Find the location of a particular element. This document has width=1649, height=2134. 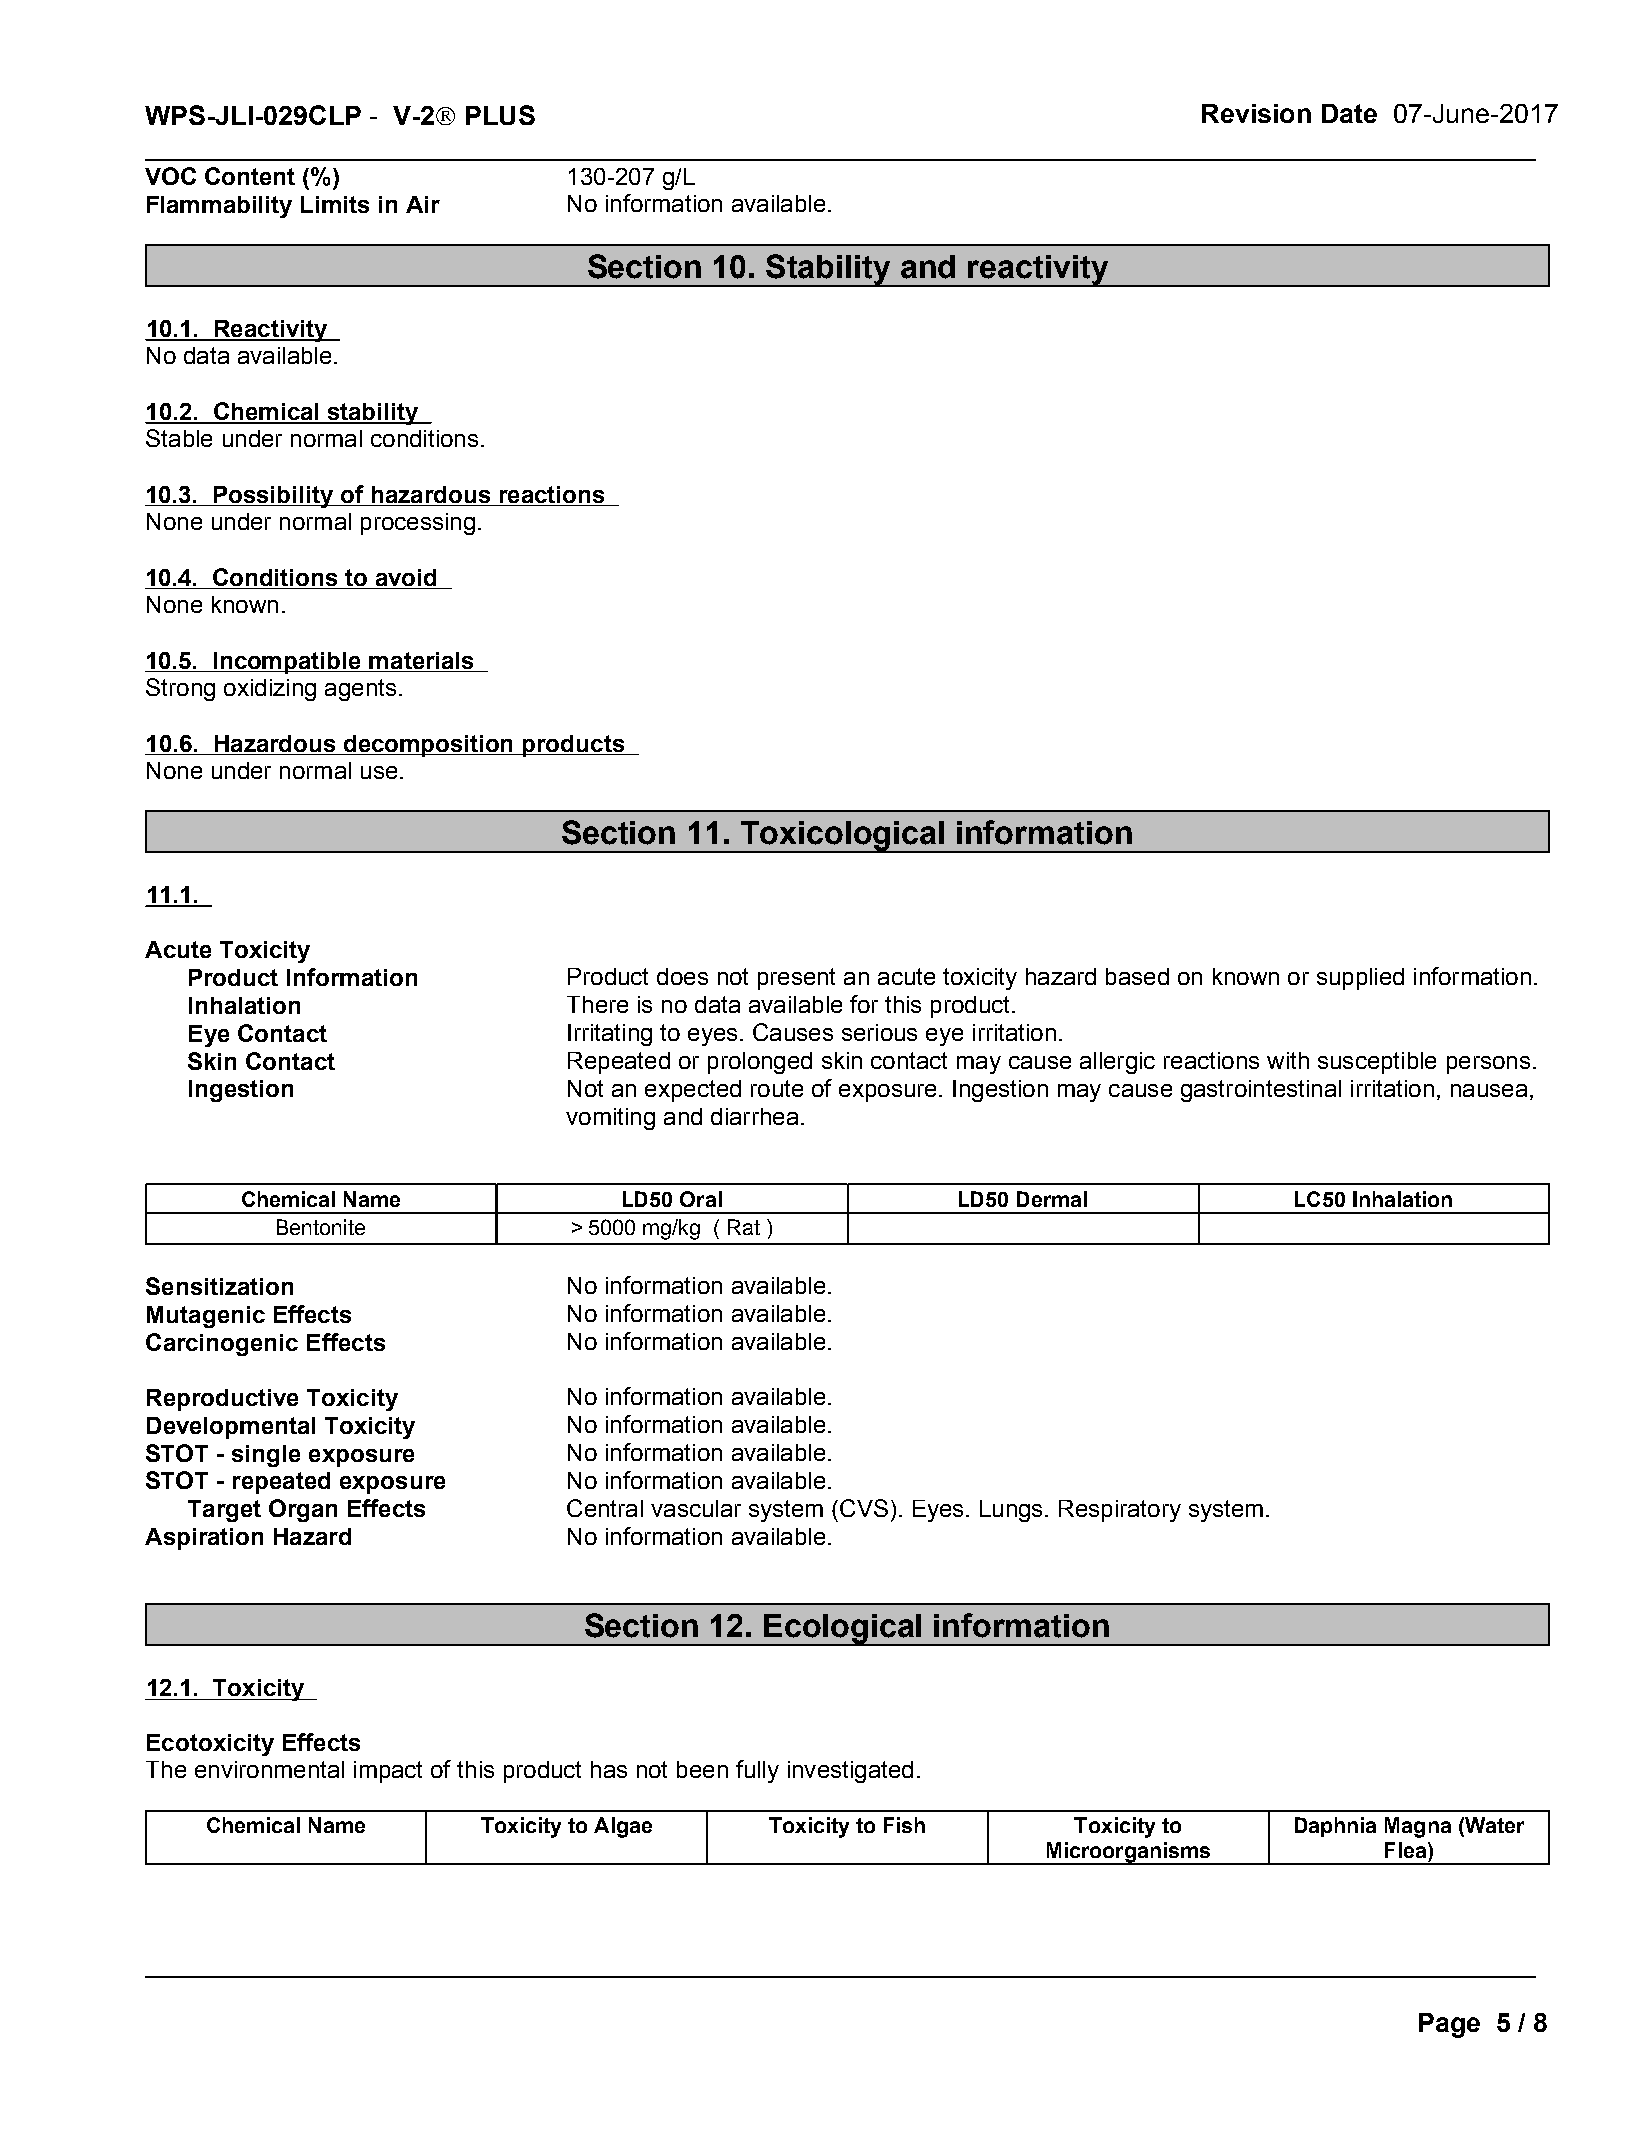

Date is located at coordinates (1349, 113).
